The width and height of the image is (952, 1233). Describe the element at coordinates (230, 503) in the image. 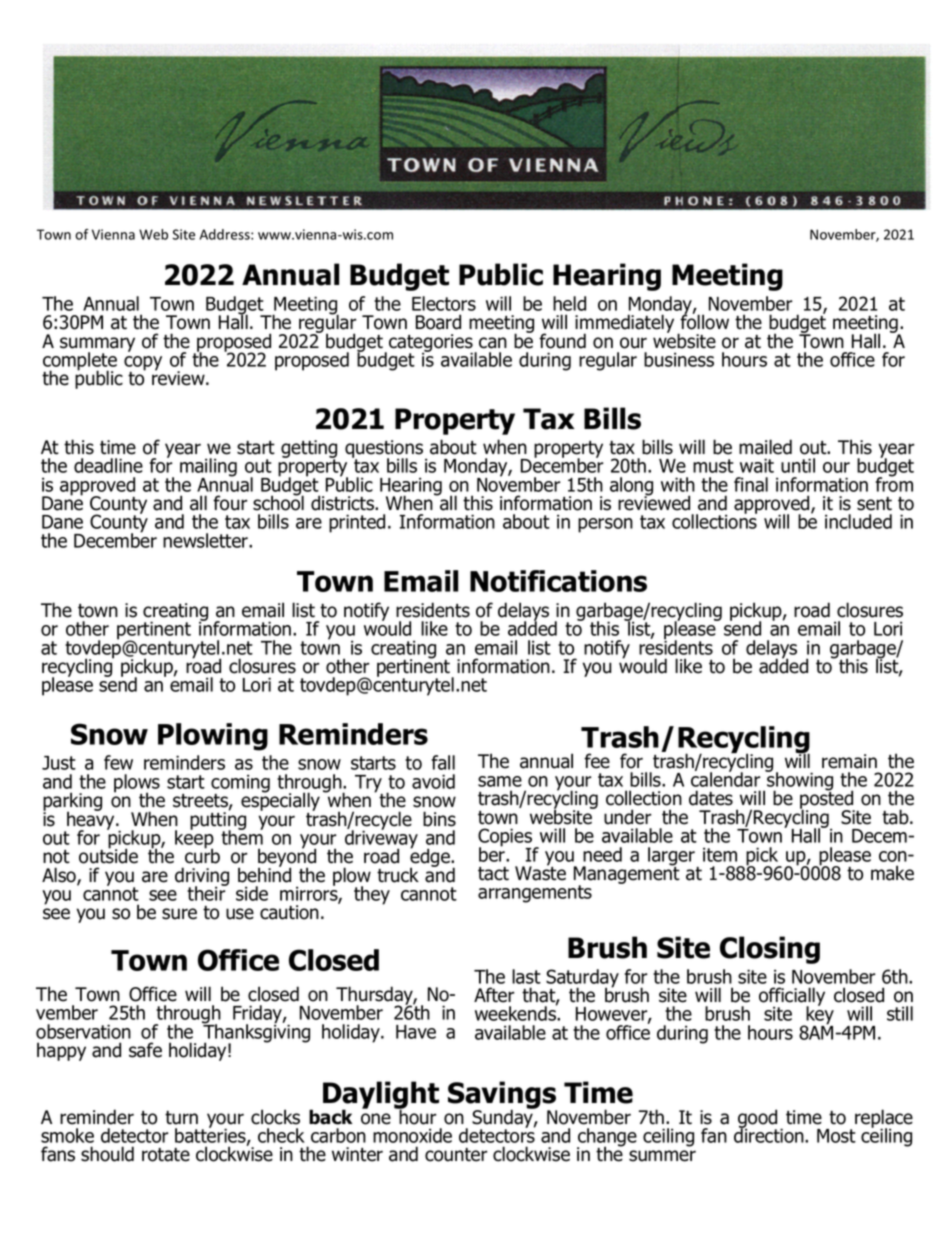

I see `four` at that location.
